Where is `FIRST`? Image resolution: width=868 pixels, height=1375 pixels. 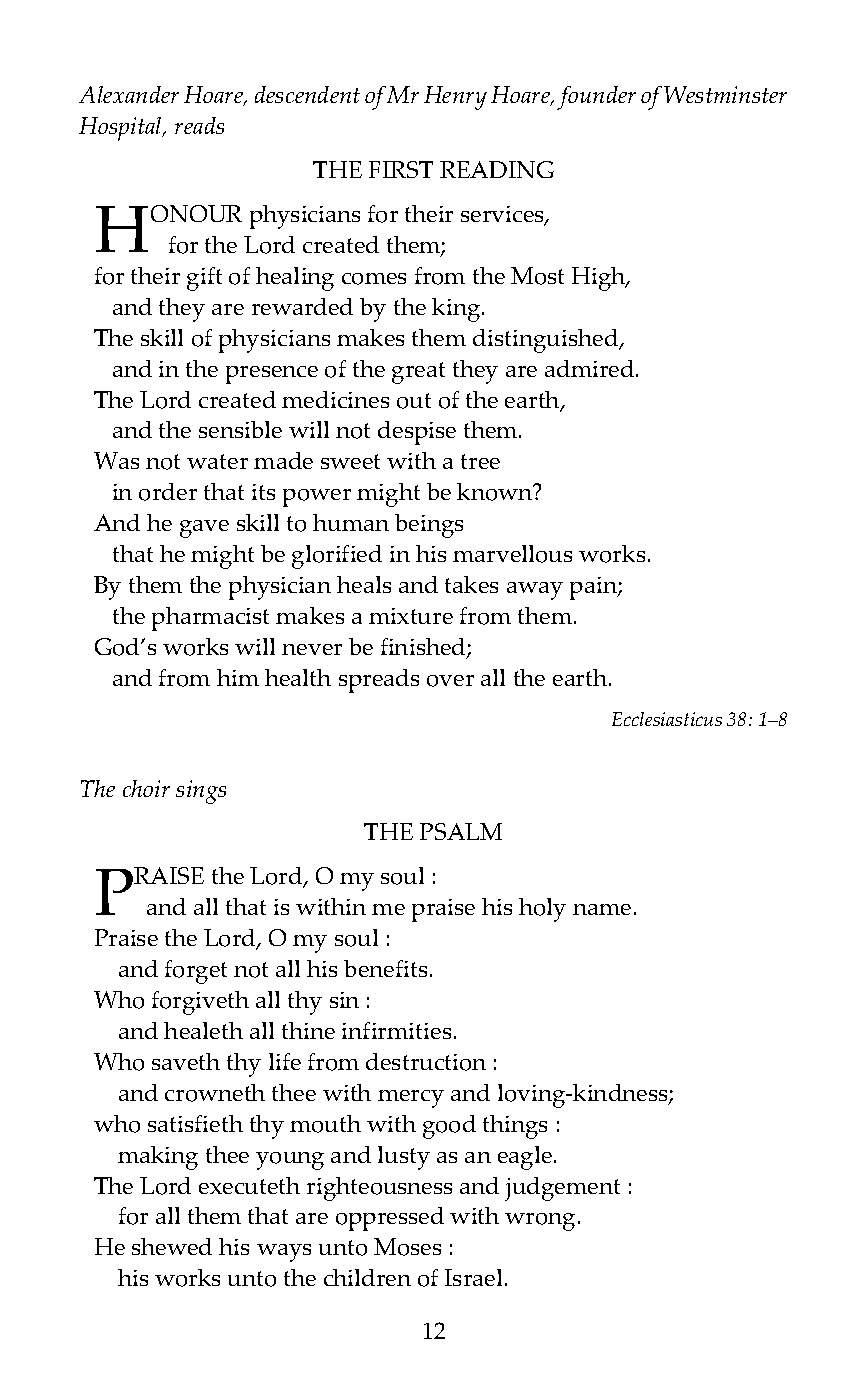 FIRST is located at coordinates (401, 169).
